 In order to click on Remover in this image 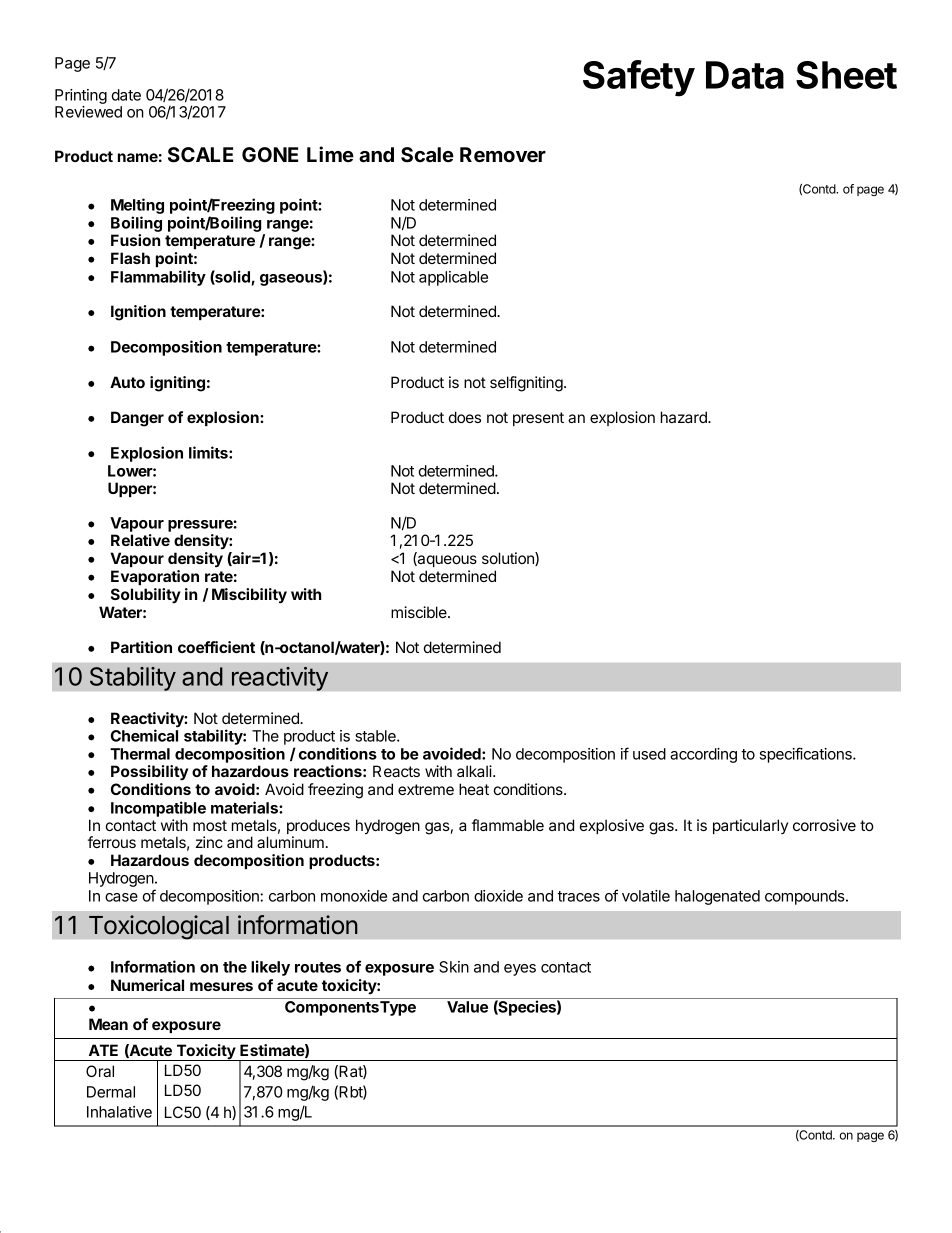, I will do `click(503, 155)`.
